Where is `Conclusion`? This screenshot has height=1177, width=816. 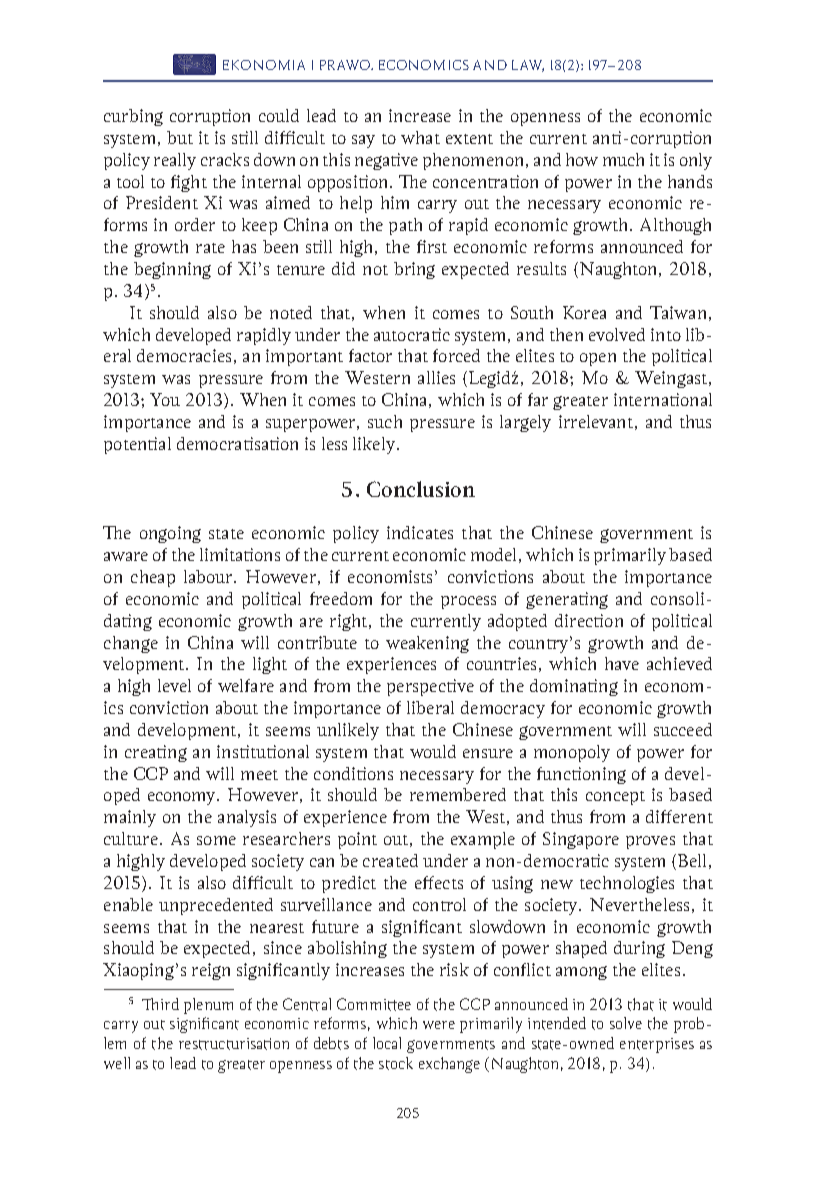 Conclusion is located at coordinates (421, 489).
